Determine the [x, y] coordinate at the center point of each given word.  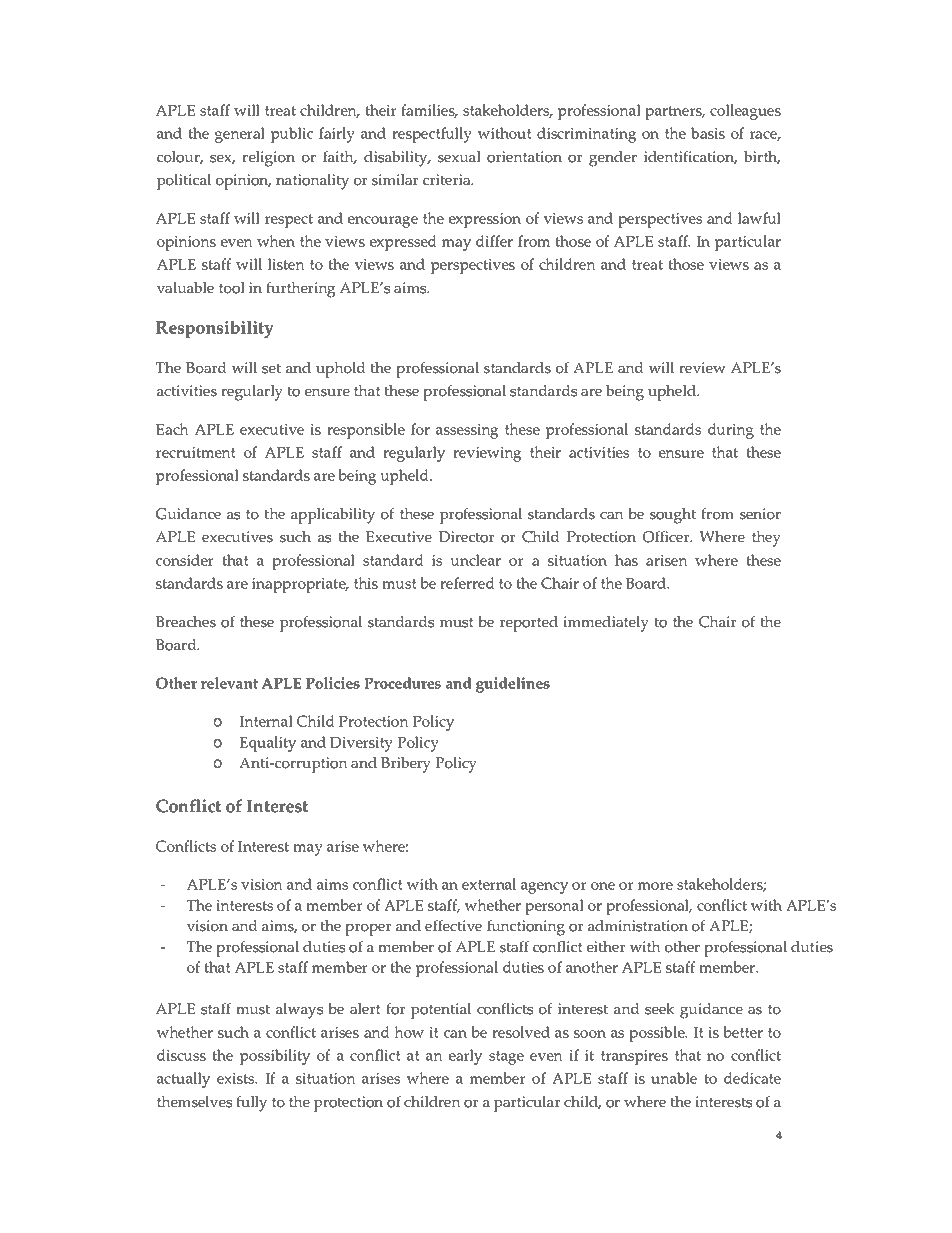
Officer [667, 537]
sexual [459, 157]
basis [708, 133]
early [465, 1057]
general [240, 135]
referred [467, 583]
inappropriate [300, 585]
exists [237, 1078]
